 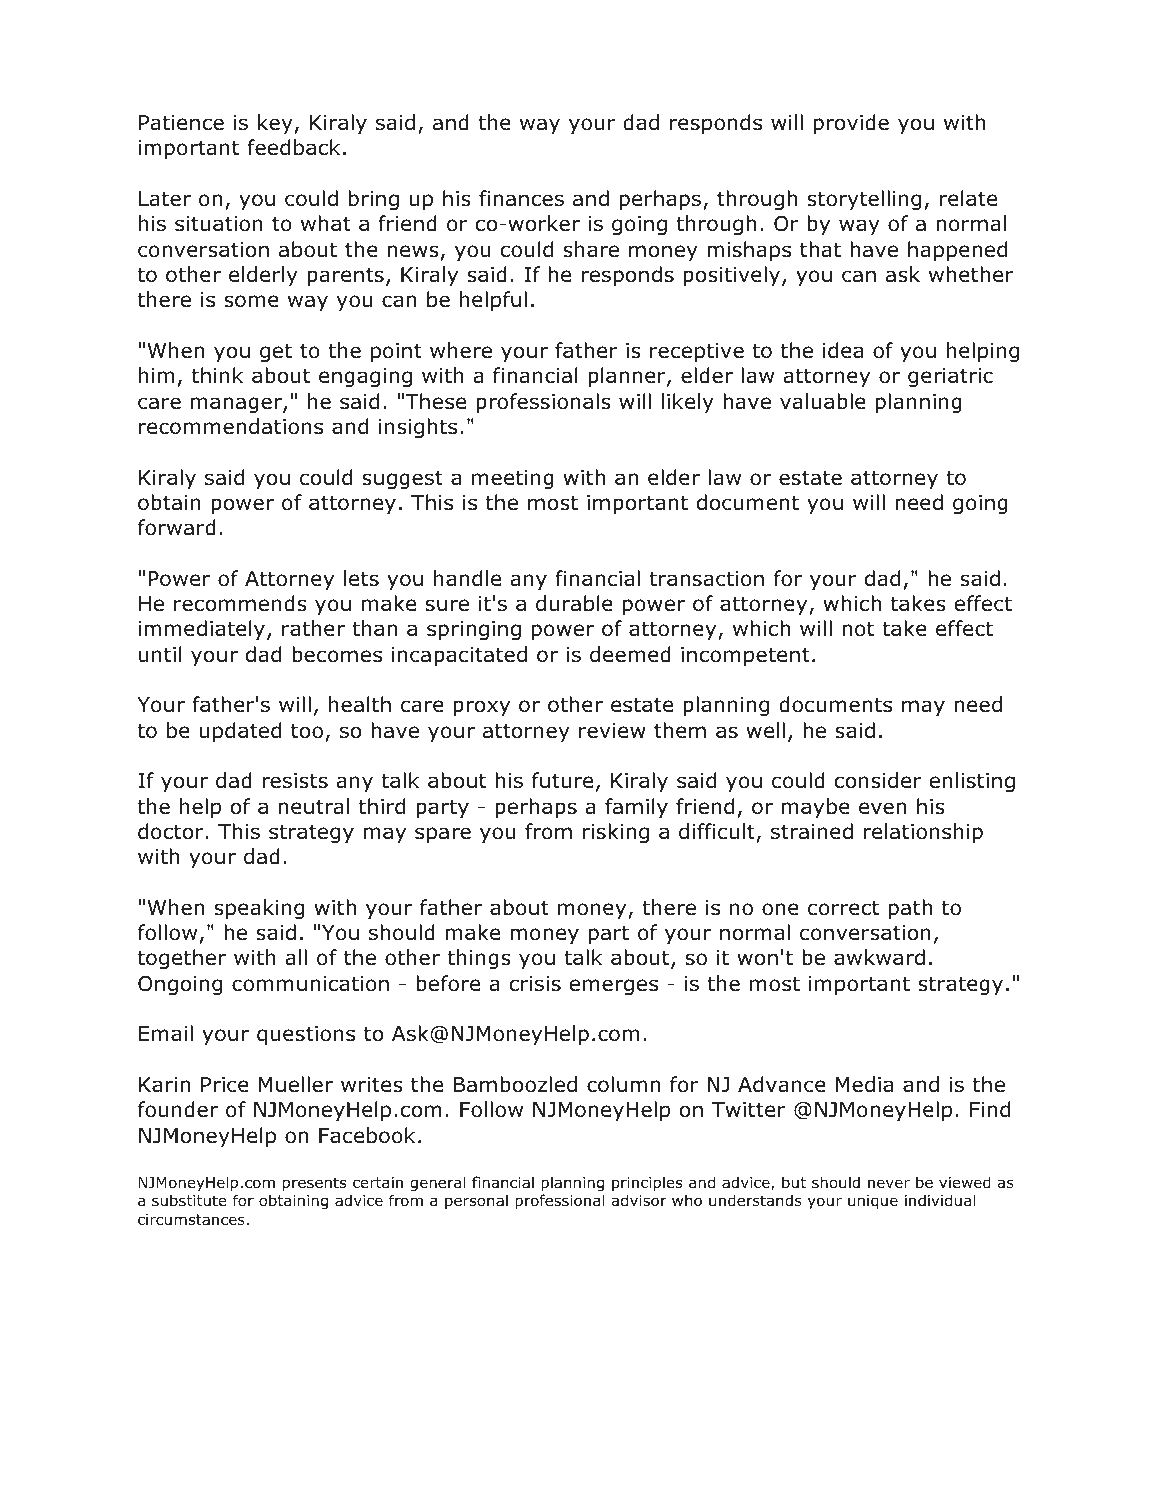 What do you see at coordinates (851, 124) in the screenshot?
I see `provide` at bounding box center [851, 124].
